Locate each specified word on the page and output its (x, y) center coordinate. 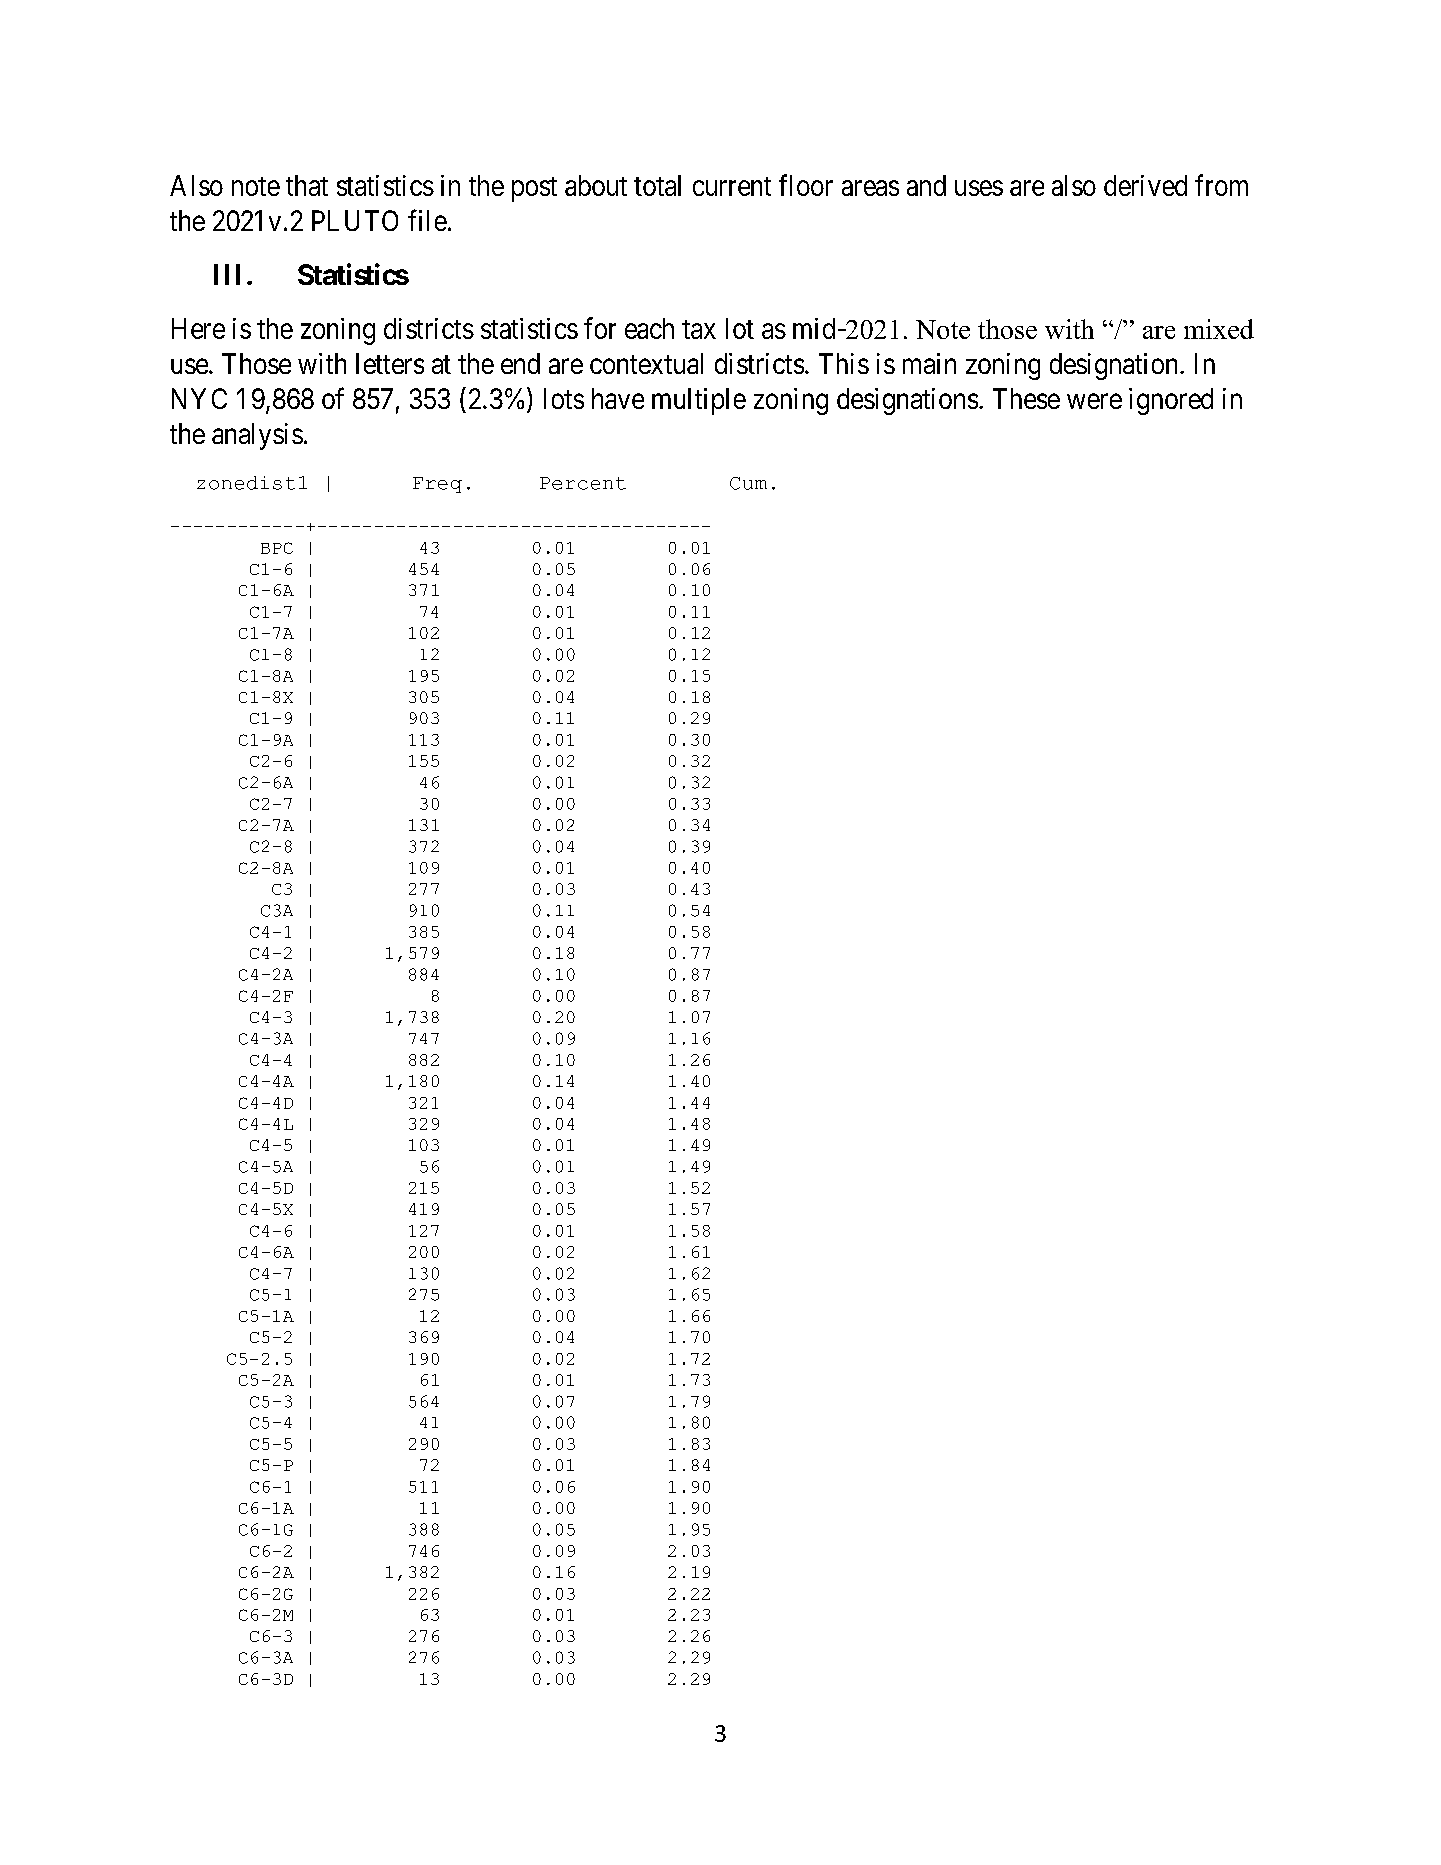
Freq (437, 485)
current (732, 186)
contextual (646, 363)
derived (1145, 185)
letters (390, 363)
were (1094, 401)
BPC (277, 548)
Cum (748, 483)
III (227, 274)
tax (699, 329)
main (929, 363)
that (307, 185)
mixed (1219, 329)
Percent (583, 483)
